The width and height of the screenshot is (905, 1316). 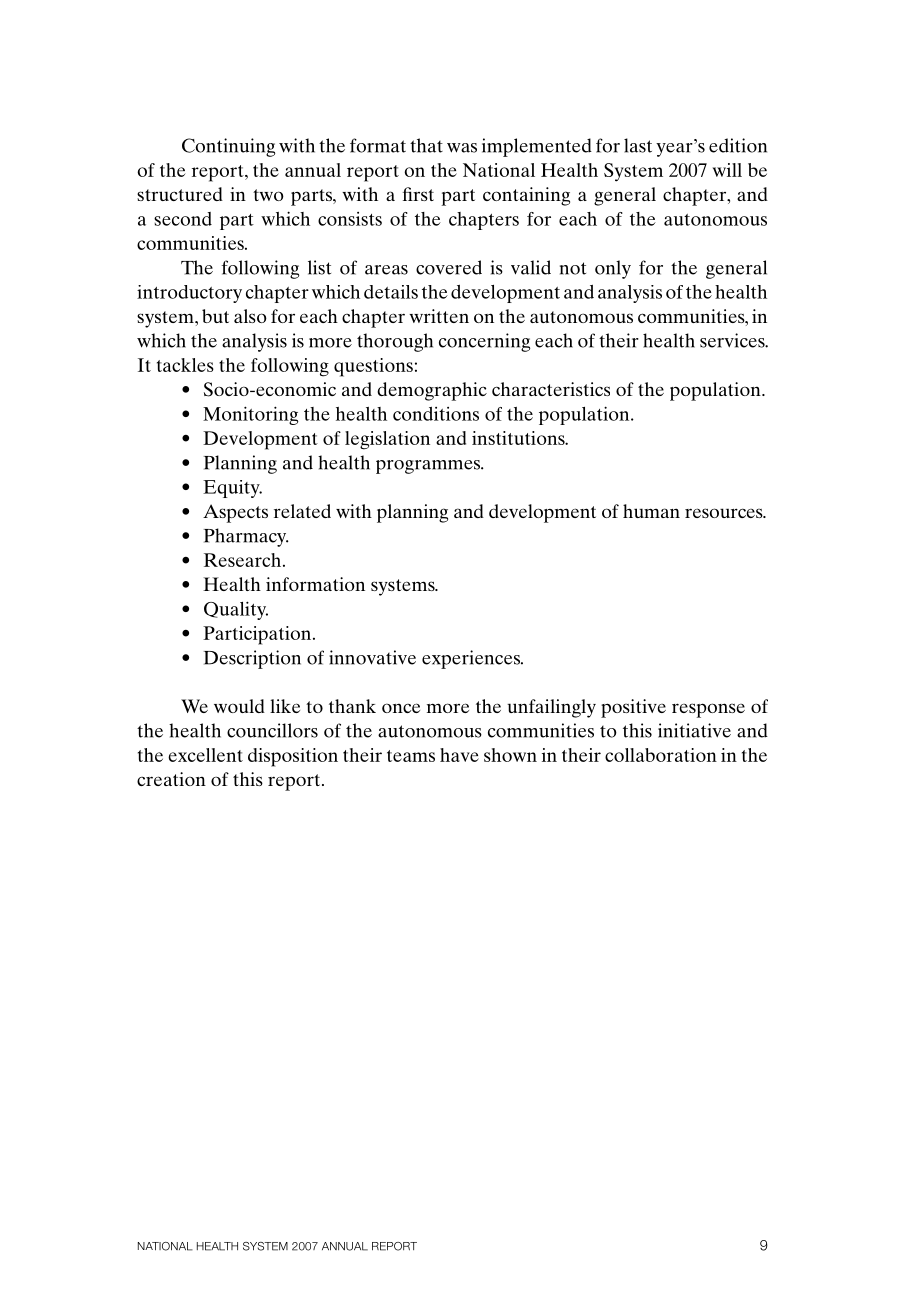 What do you see at coordinates (551, 389) in the screenshot?
I see `characteristics` at bounding box center [551, 389].
